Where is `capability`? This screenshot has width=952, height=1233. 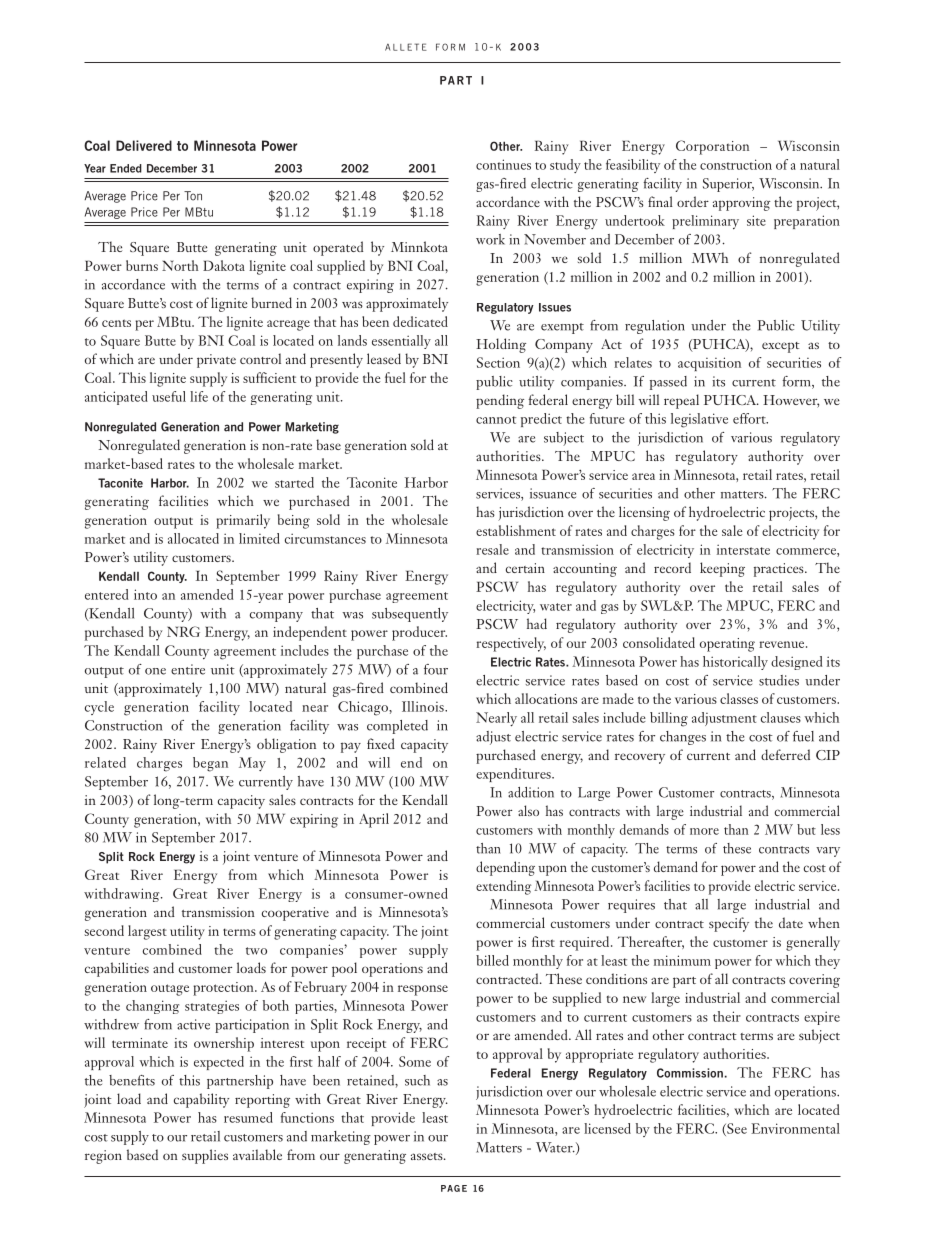
capability is located at coordinates (201, 1100).
